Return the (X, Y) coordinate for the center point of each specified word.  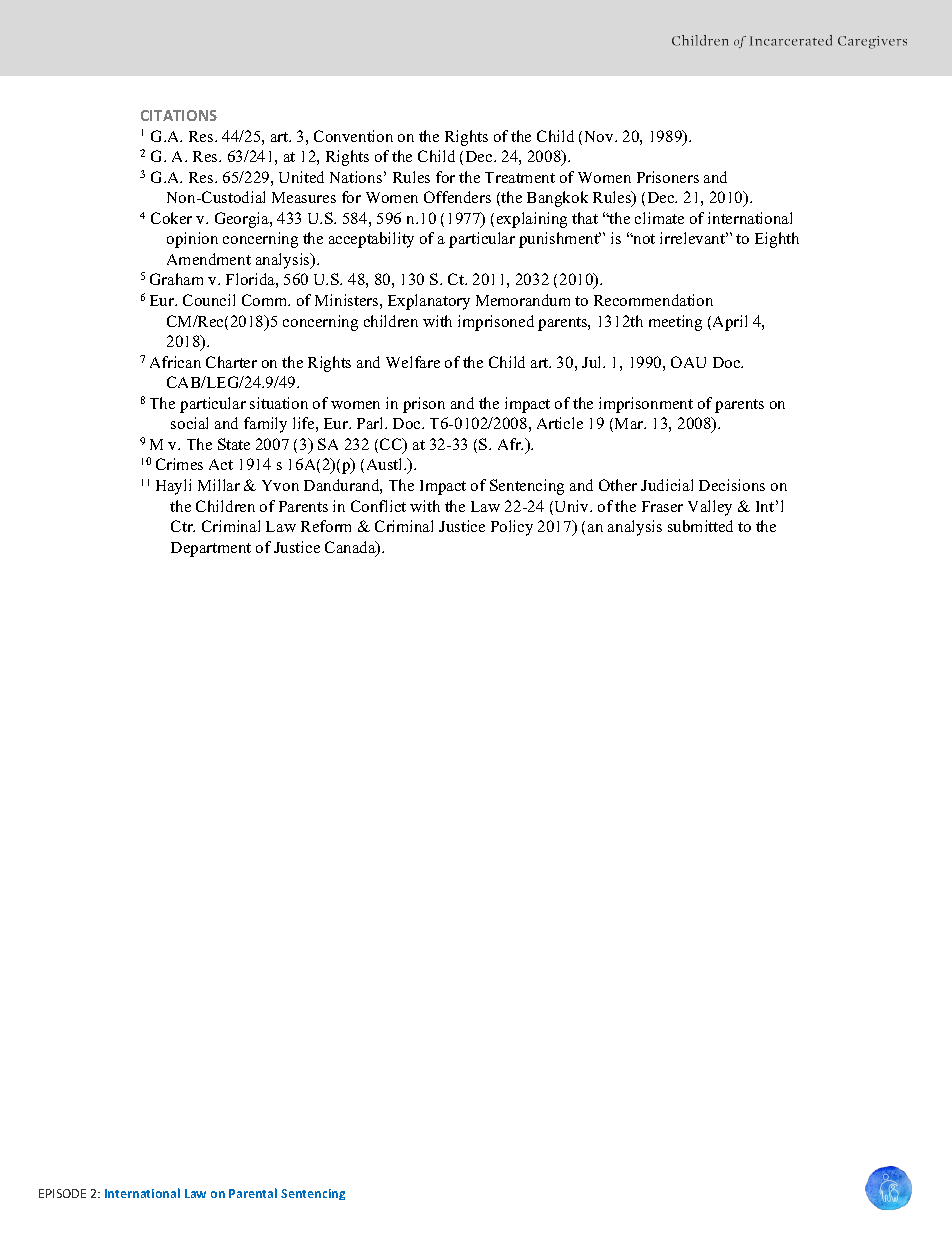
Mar (630, 423)
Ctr (183, 526)
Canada (351, 548)
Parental (253, 1193)
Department (211, 549)
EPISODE (62, 1193)
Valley (710, 508)
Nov (600, 136)
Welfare (413, 362)
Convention (353, 136)
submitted (700, 526)
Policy (512, 528)
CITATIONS (179, 115)
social (189, 423)
